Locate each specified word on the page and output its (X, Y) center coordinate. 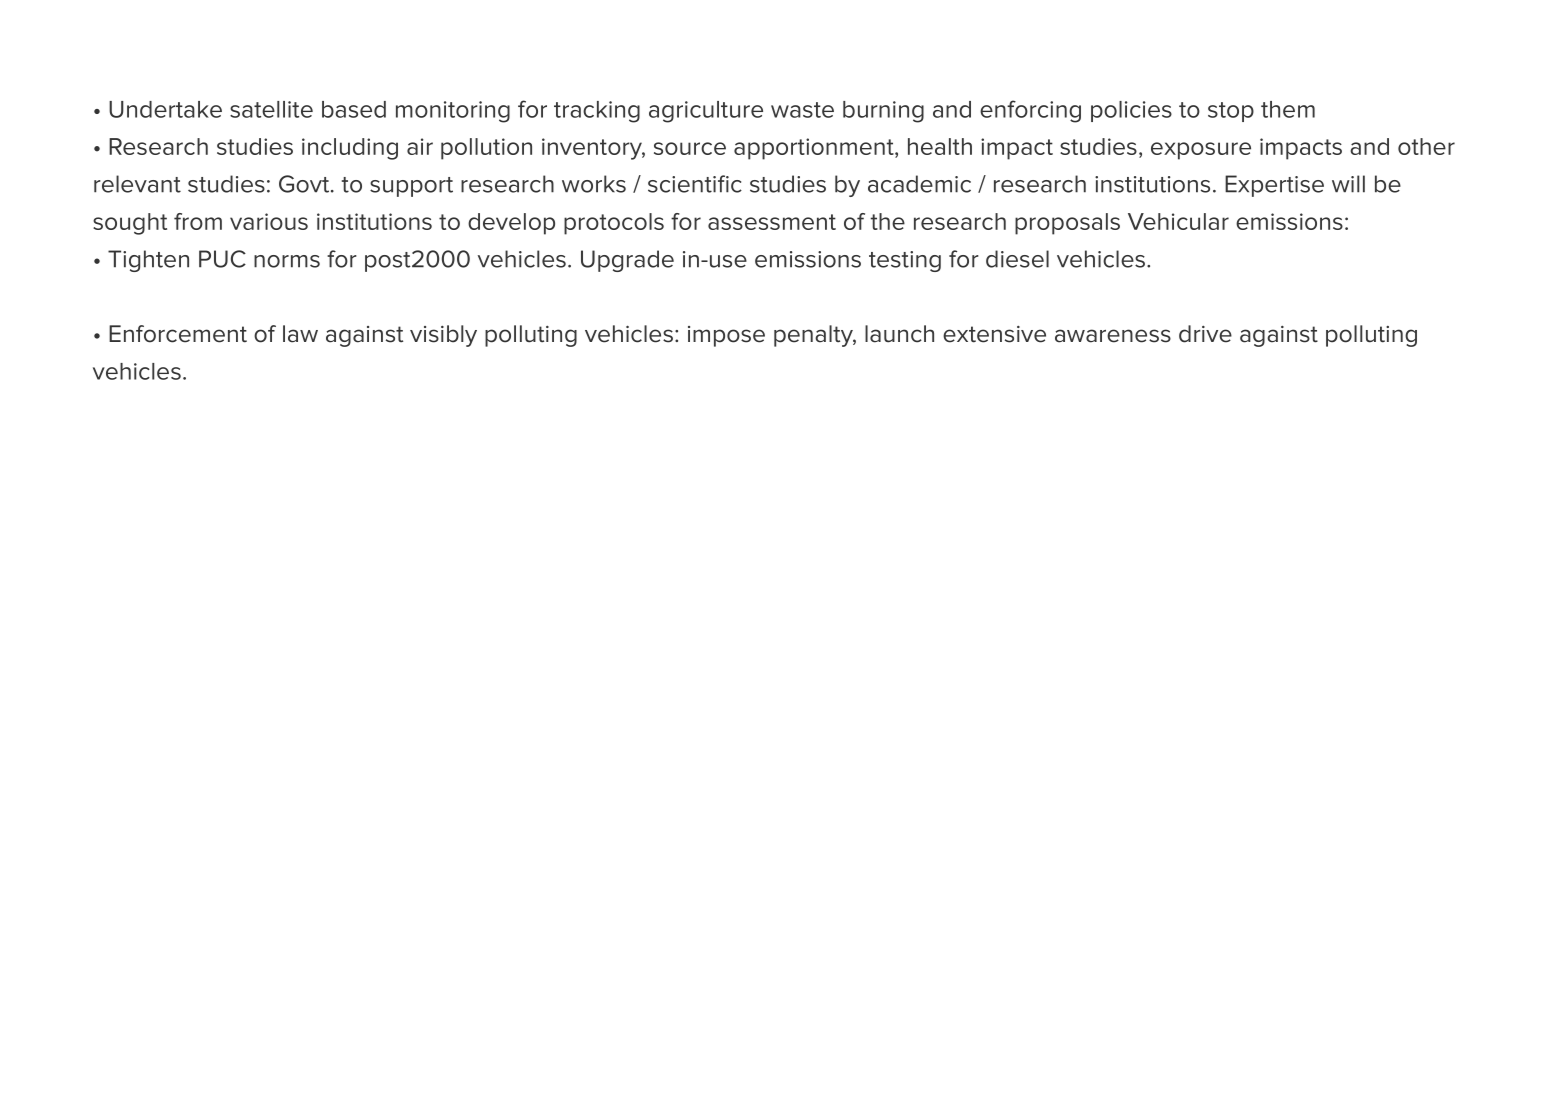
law (300, 334)
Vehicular (1178, 221)
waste (802, 110)
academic (919, 184)
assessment (772, 222)
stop (1231, 112)
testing (905, 261)
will (1348, 184)
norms (287, 261)
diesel (1017, 259)
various (269, 221)
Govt (305, 184)
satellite (271, 109)
